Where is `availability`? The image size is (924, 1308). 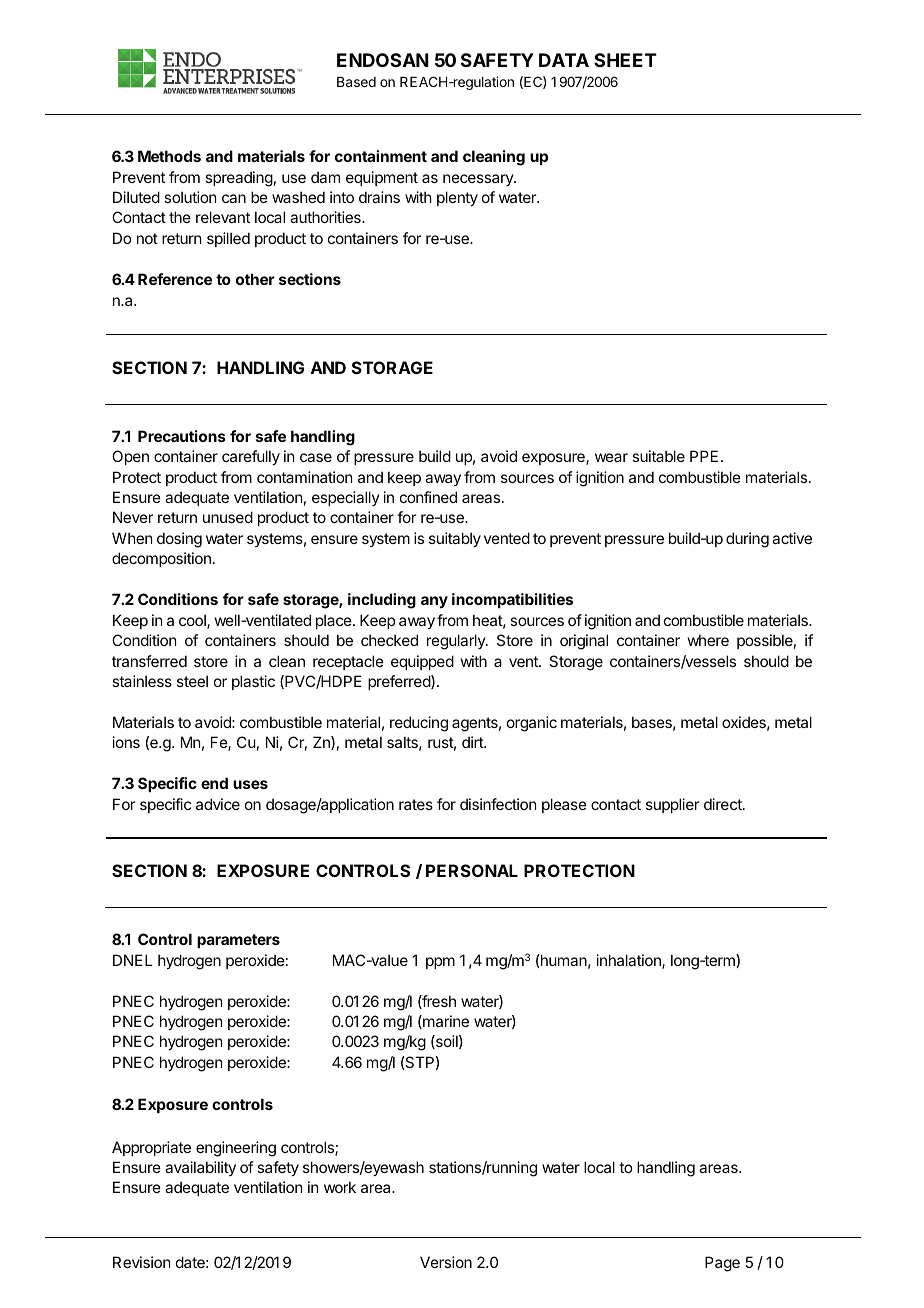 availability is located at coordinates (200, 1168).
